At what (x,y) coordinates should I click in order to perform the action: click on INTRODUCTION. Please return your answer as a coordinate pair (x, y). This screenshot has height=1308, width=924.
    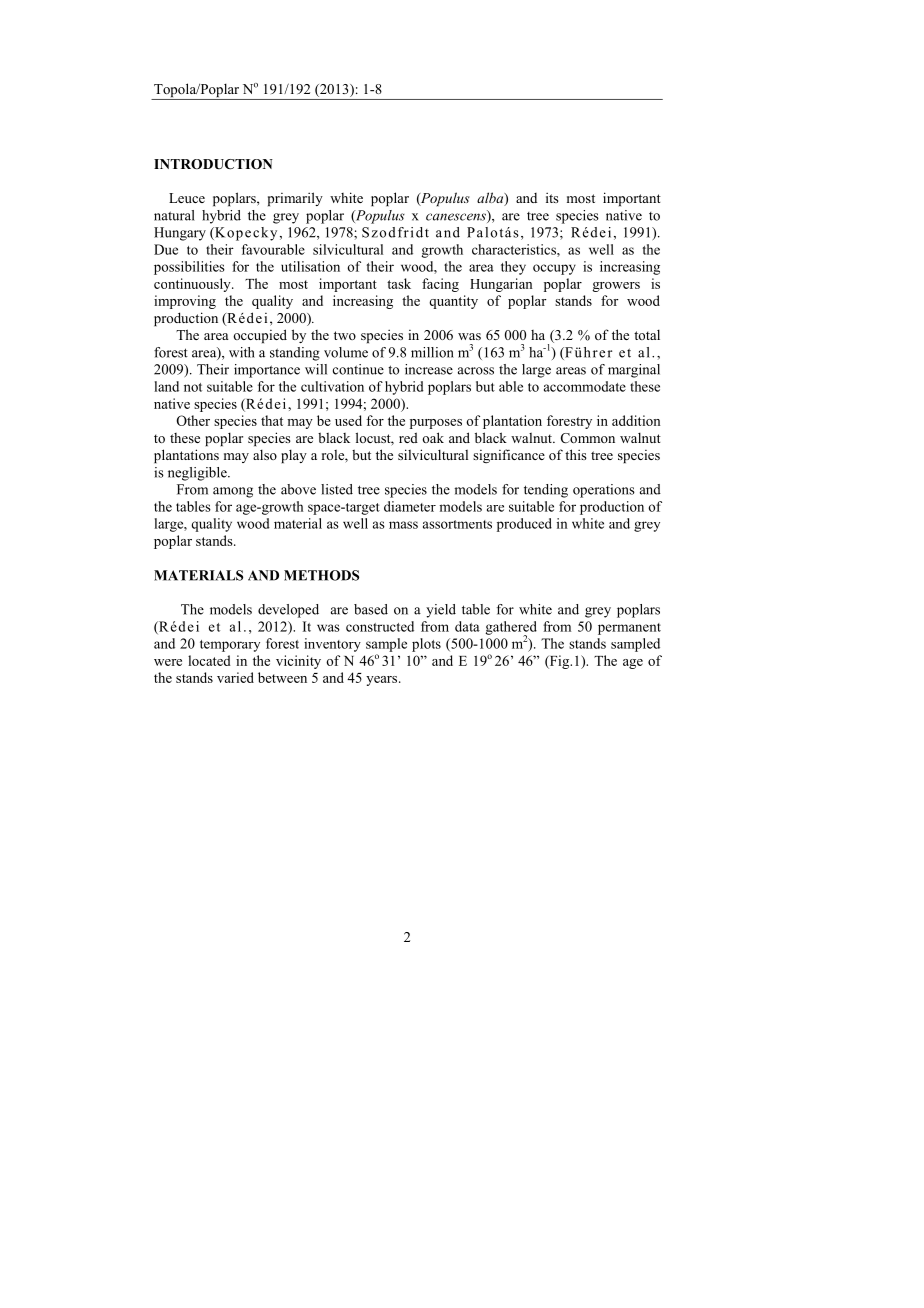
    Looking at the image, I should click on (213, 164).
